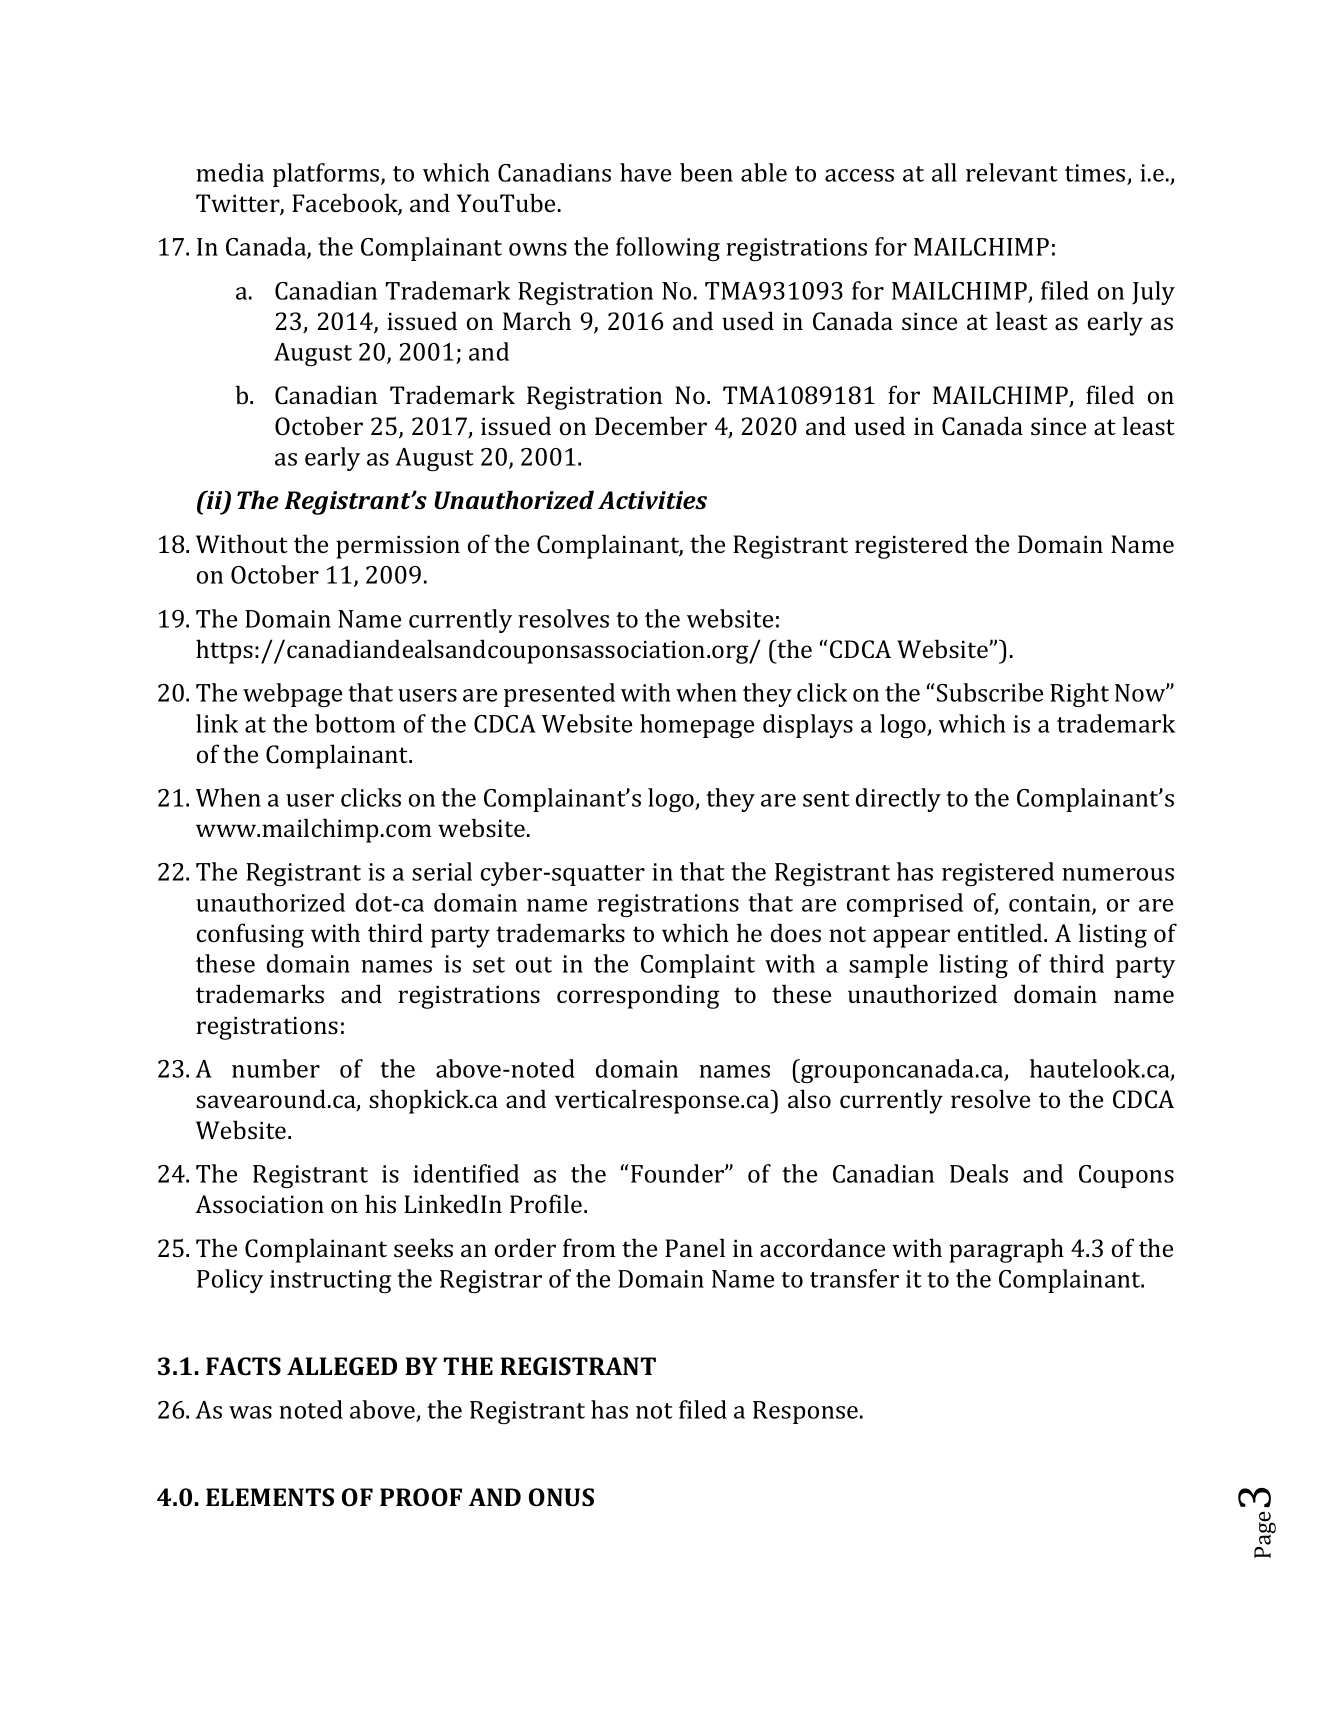 This screenshot has width=1332, height=1724. Describe the element at coordinates (695, 1247) in the screenshot. I see `Panel` at that location.
